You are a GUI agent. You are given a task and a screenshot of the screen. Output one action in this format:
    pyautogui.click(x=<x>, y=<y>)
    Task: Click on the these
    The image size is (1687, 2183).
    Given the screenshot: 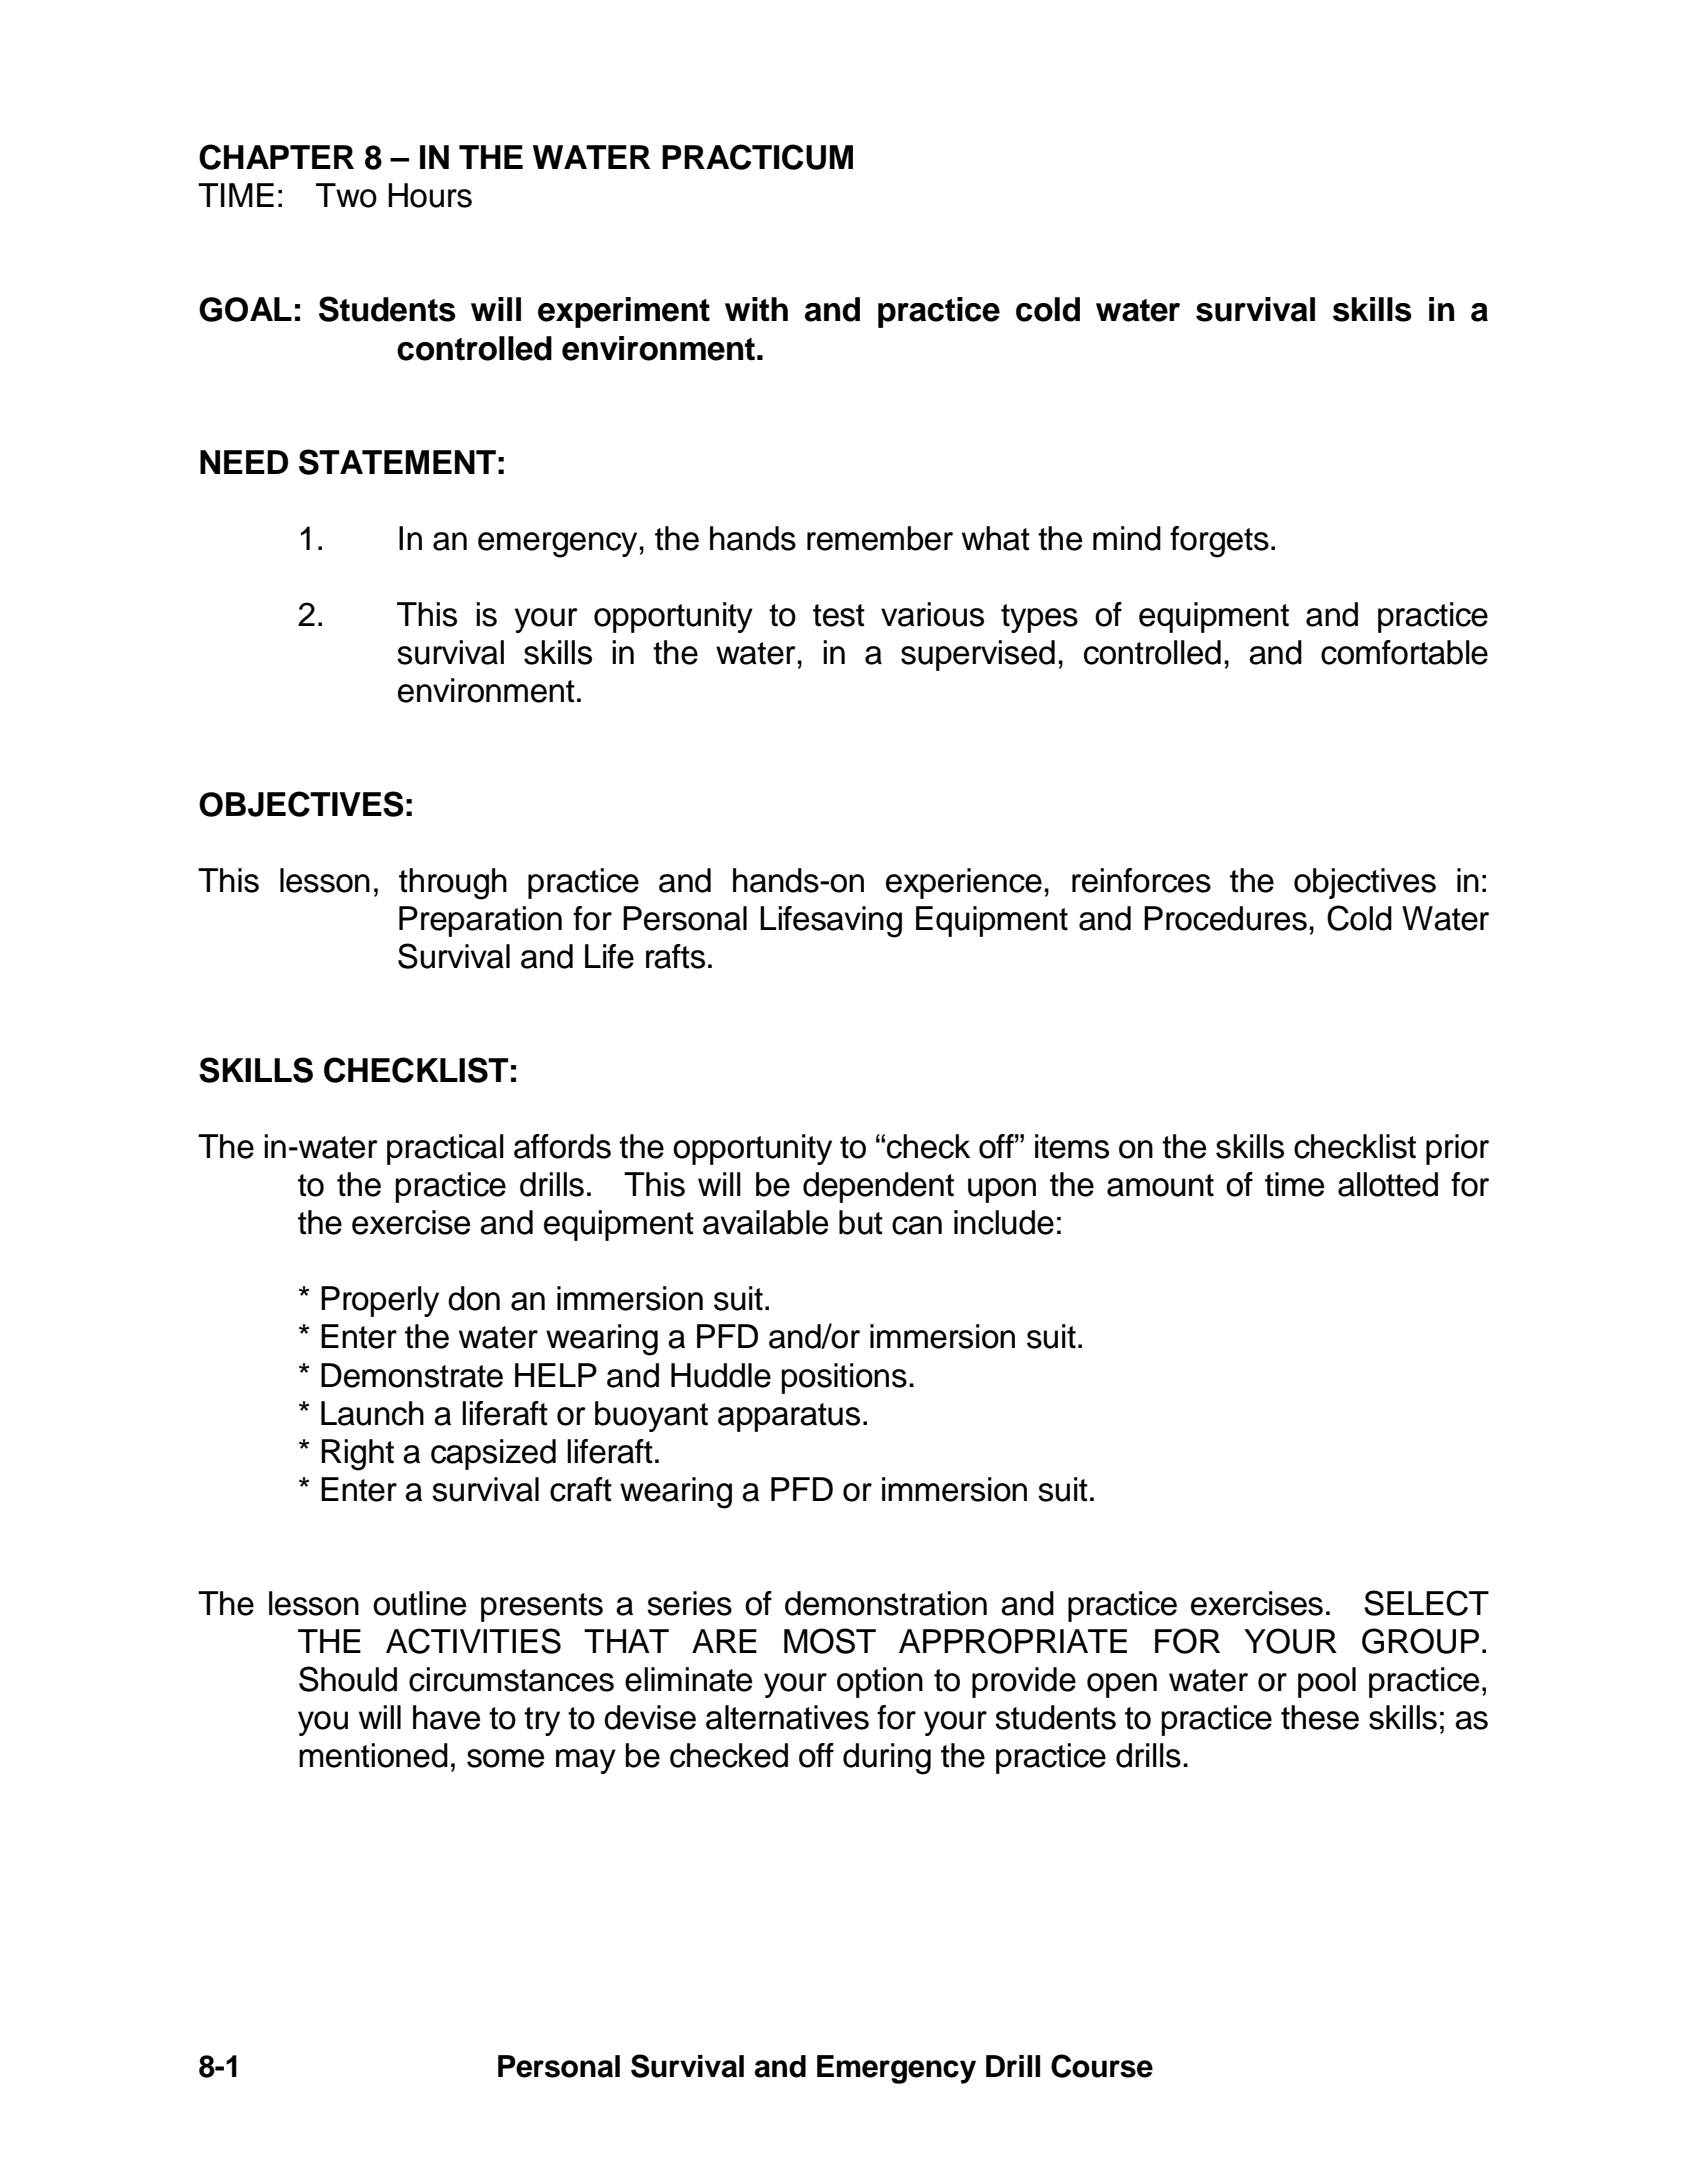 What is the action you would take?
    pyautogui.click(x=1320, y=1717)
